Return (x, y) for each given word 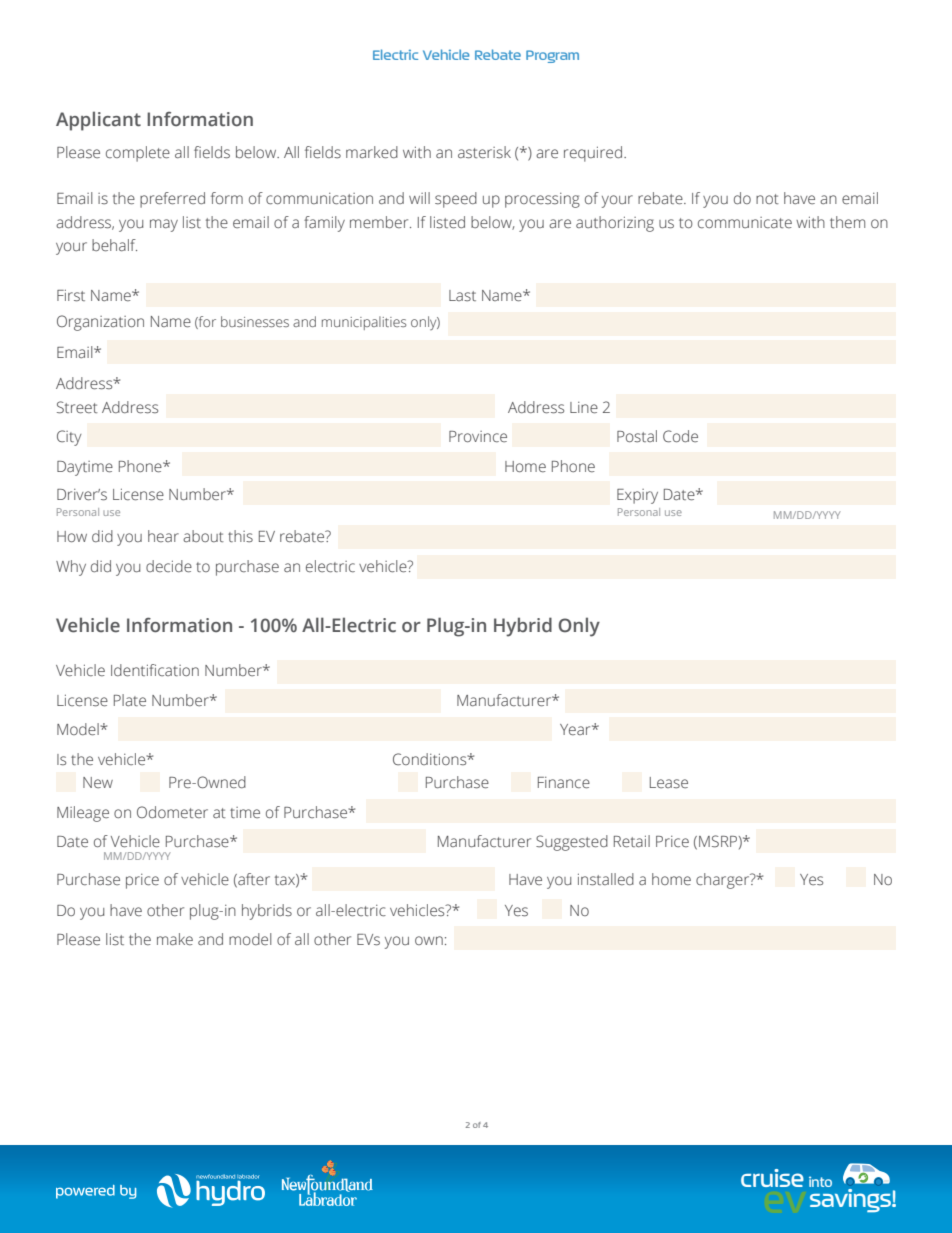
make (175, 939)
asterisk (484, 152)
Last (462, 296)
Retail (632, 841)
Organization (100, 323)
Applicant (98, 121)
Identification (155, 670)
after (253, 880)
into (820, 1181)
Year (576, 729)
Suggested (572, 843)
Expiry (637, 496)
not (767, 199)
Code (680, 436)
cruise (772, 1178)
